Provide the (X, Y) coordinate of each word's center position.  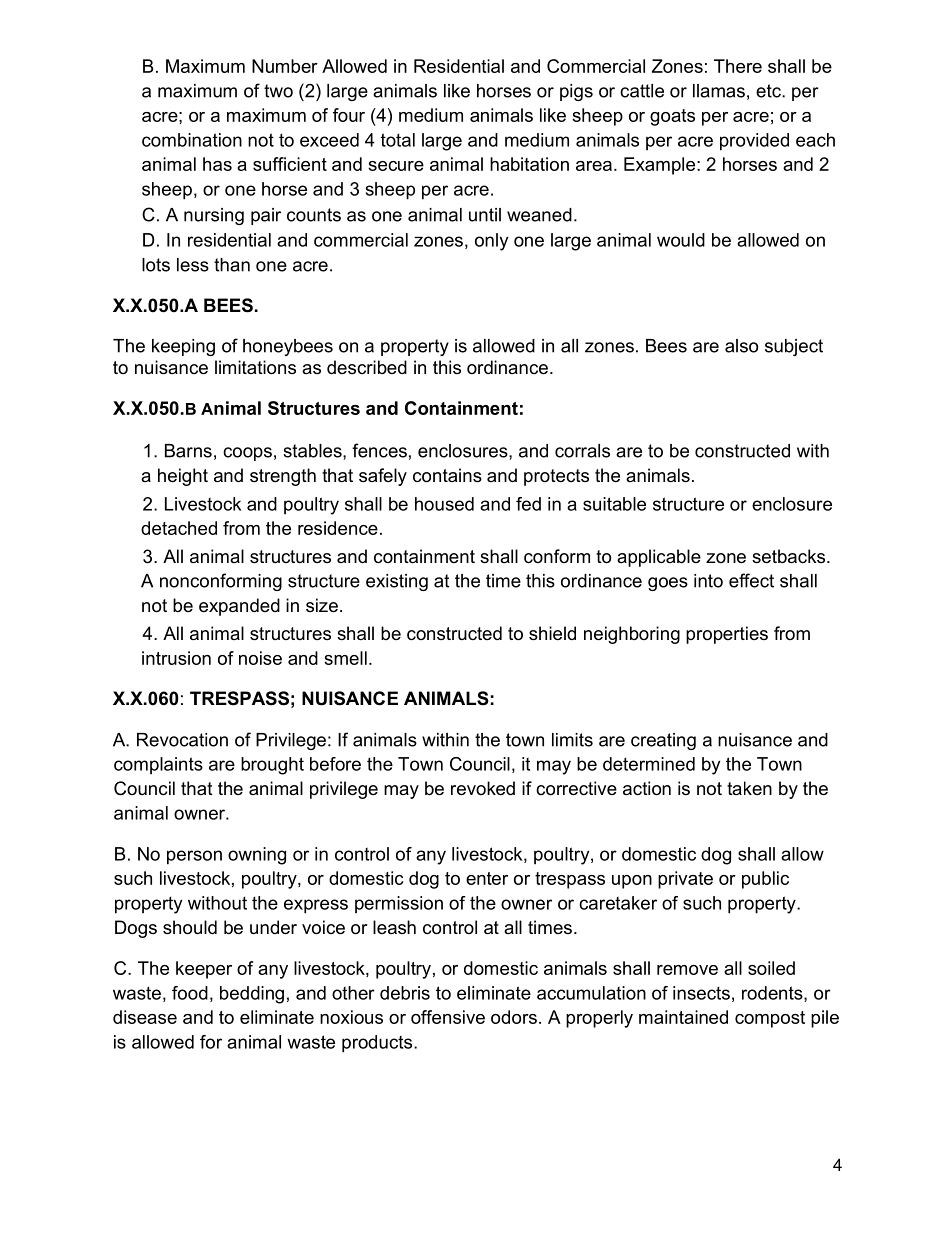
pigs (576, 92)
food (190, 993)
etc (769, 91)
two (278, 91)
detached (179, 528)
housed (444, 504)
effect (751, 580)
